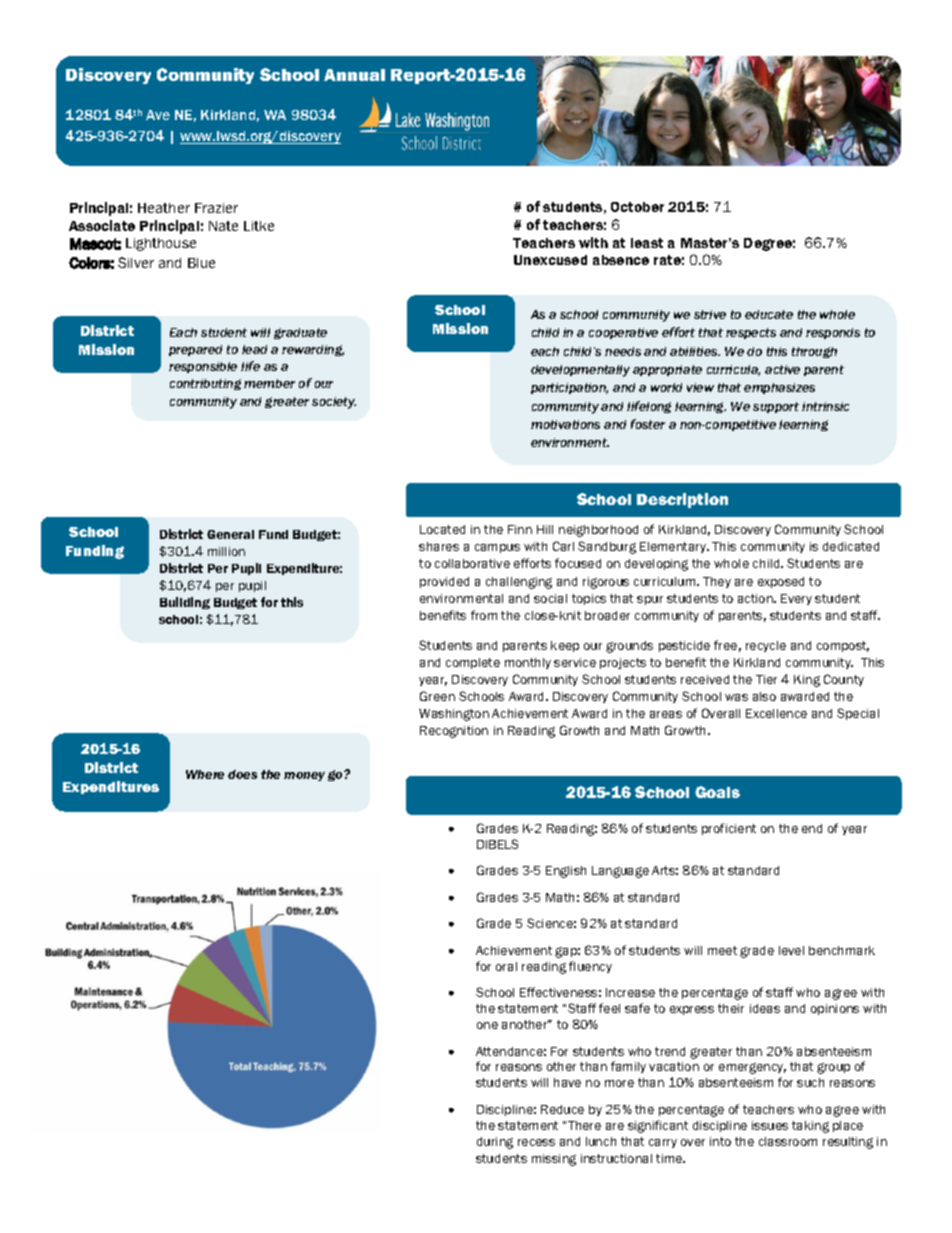 This page has width=952, height=1233. What do you see at coordinates (637, 207) in the page?
I see `October` at bounding box center [637, 207].
